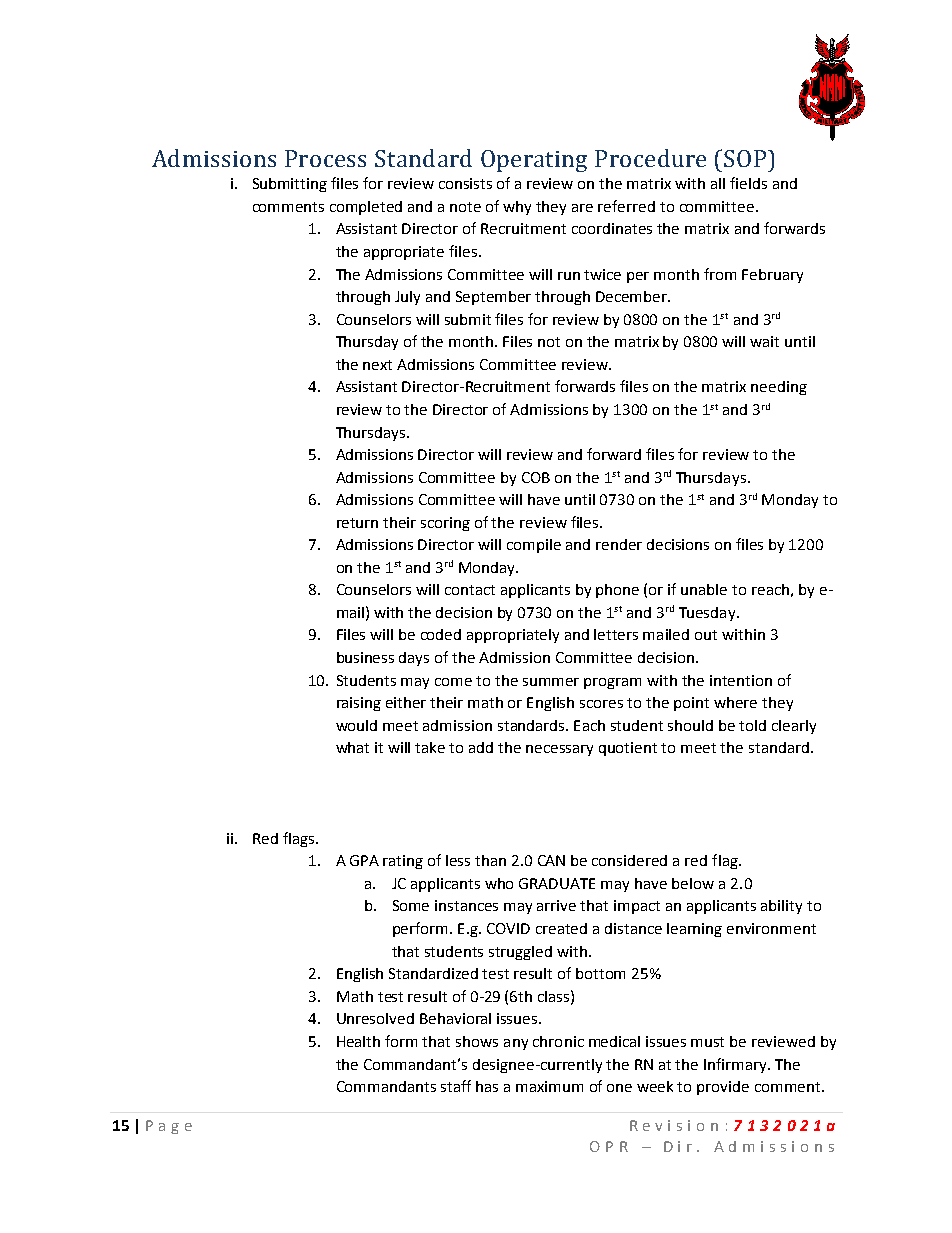  Describe the element at coordinates (366, 208) in the image. I see `completed` at that location.
